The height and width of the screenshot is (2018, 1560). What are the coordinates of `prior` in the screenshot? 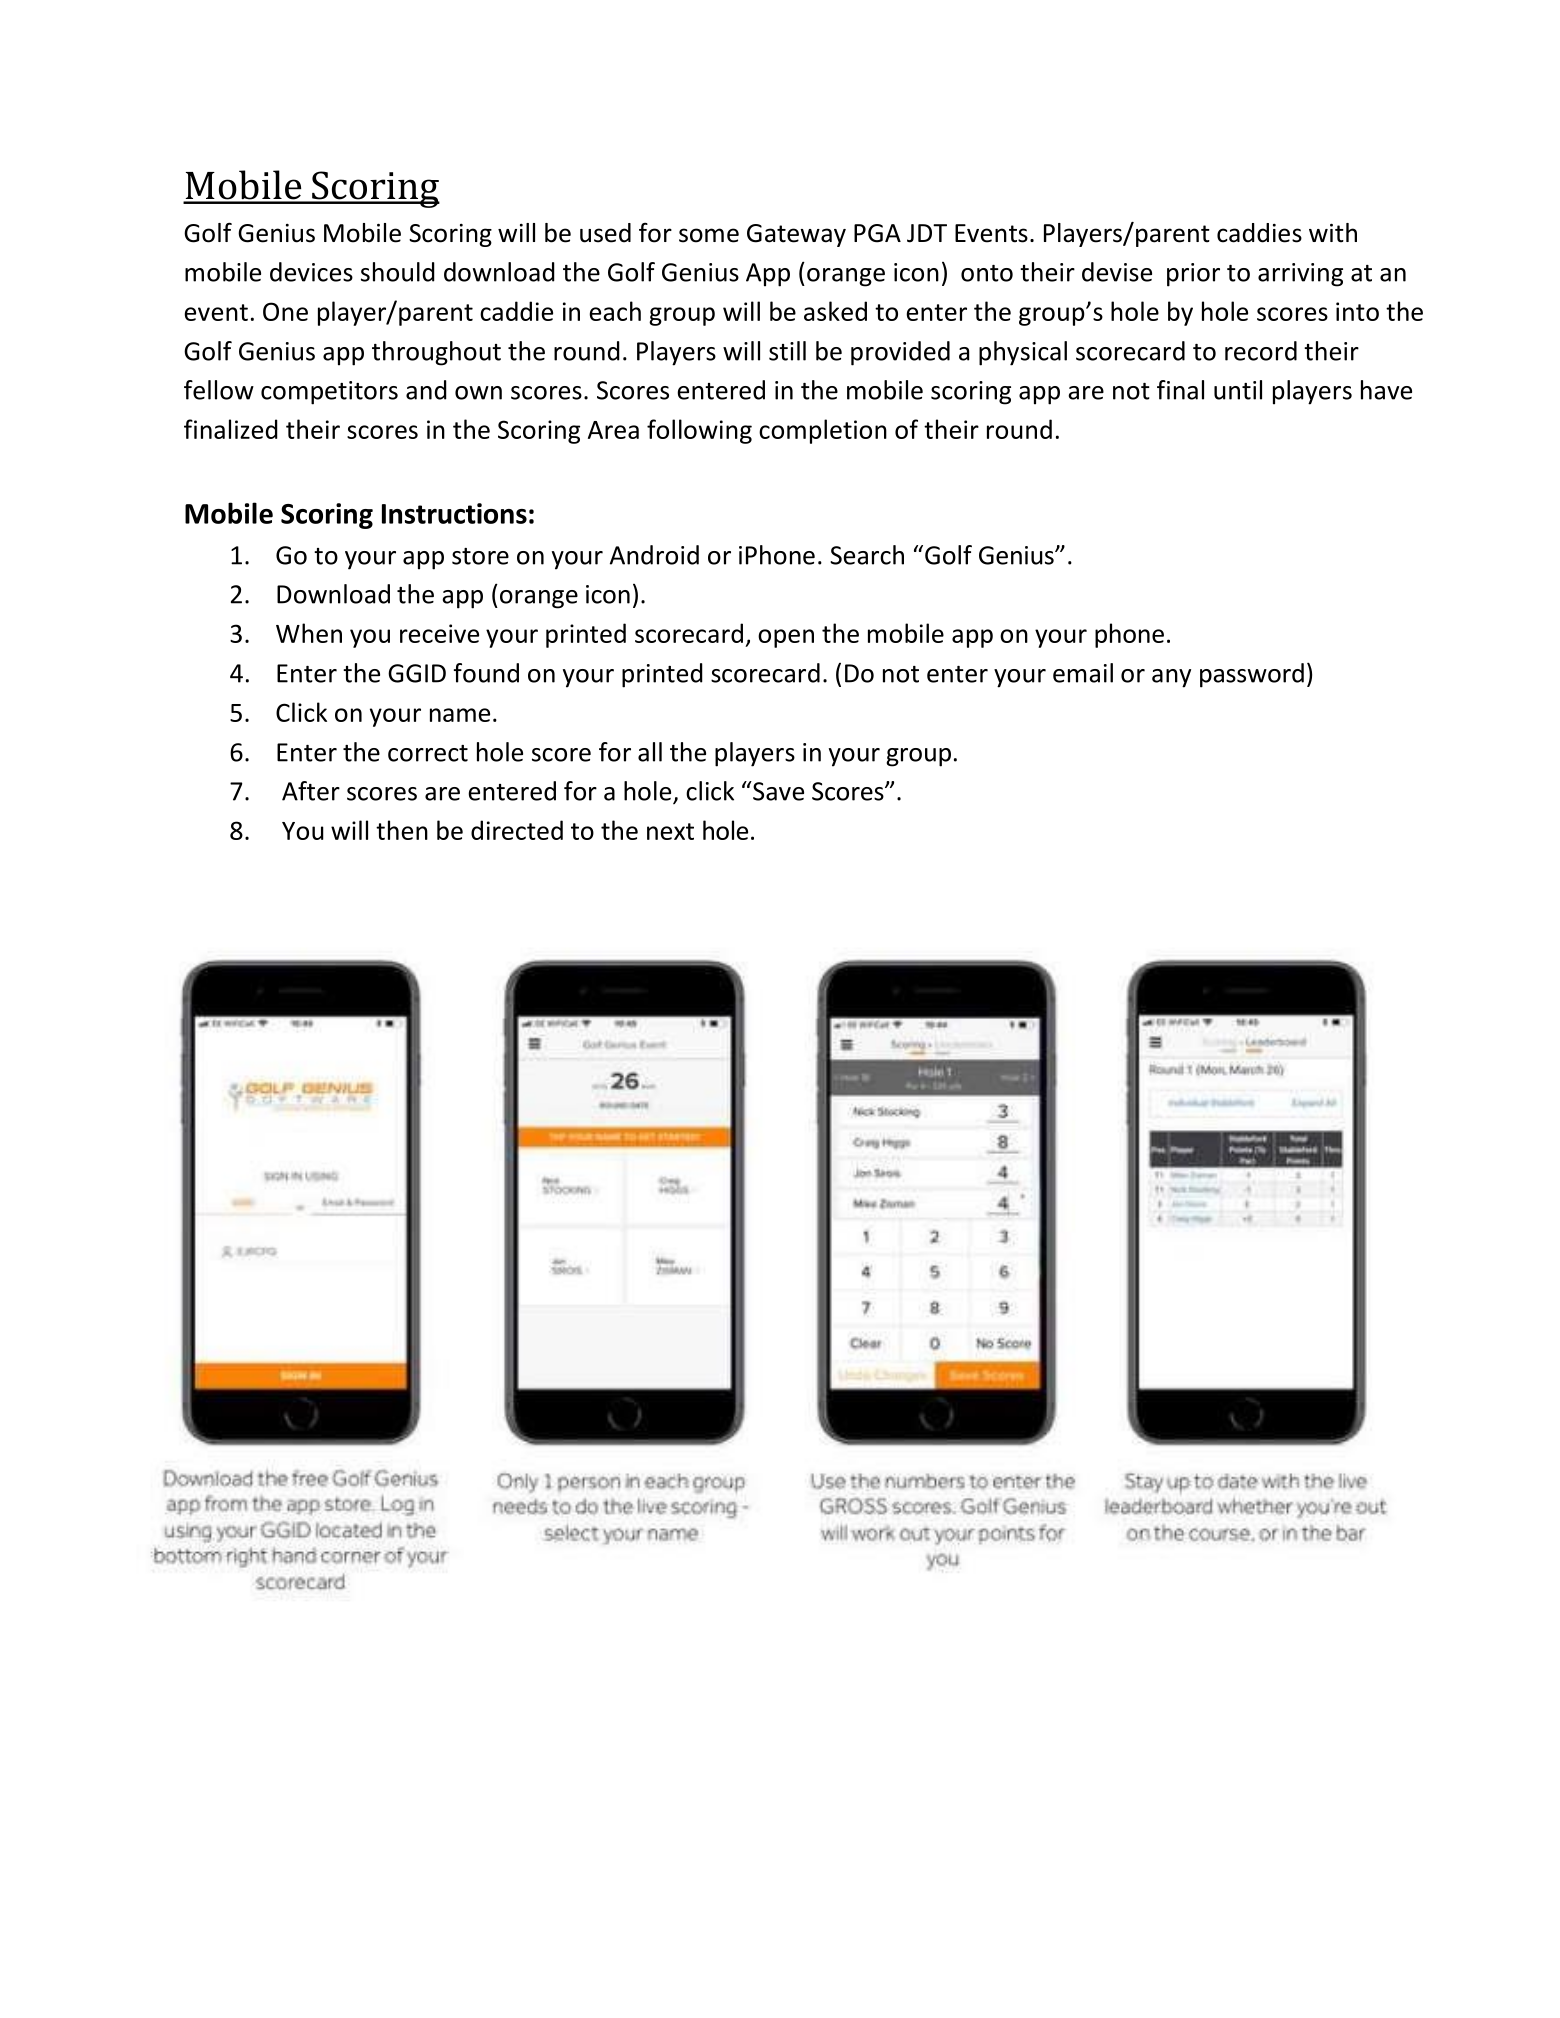 It's located at (1193, 275).
